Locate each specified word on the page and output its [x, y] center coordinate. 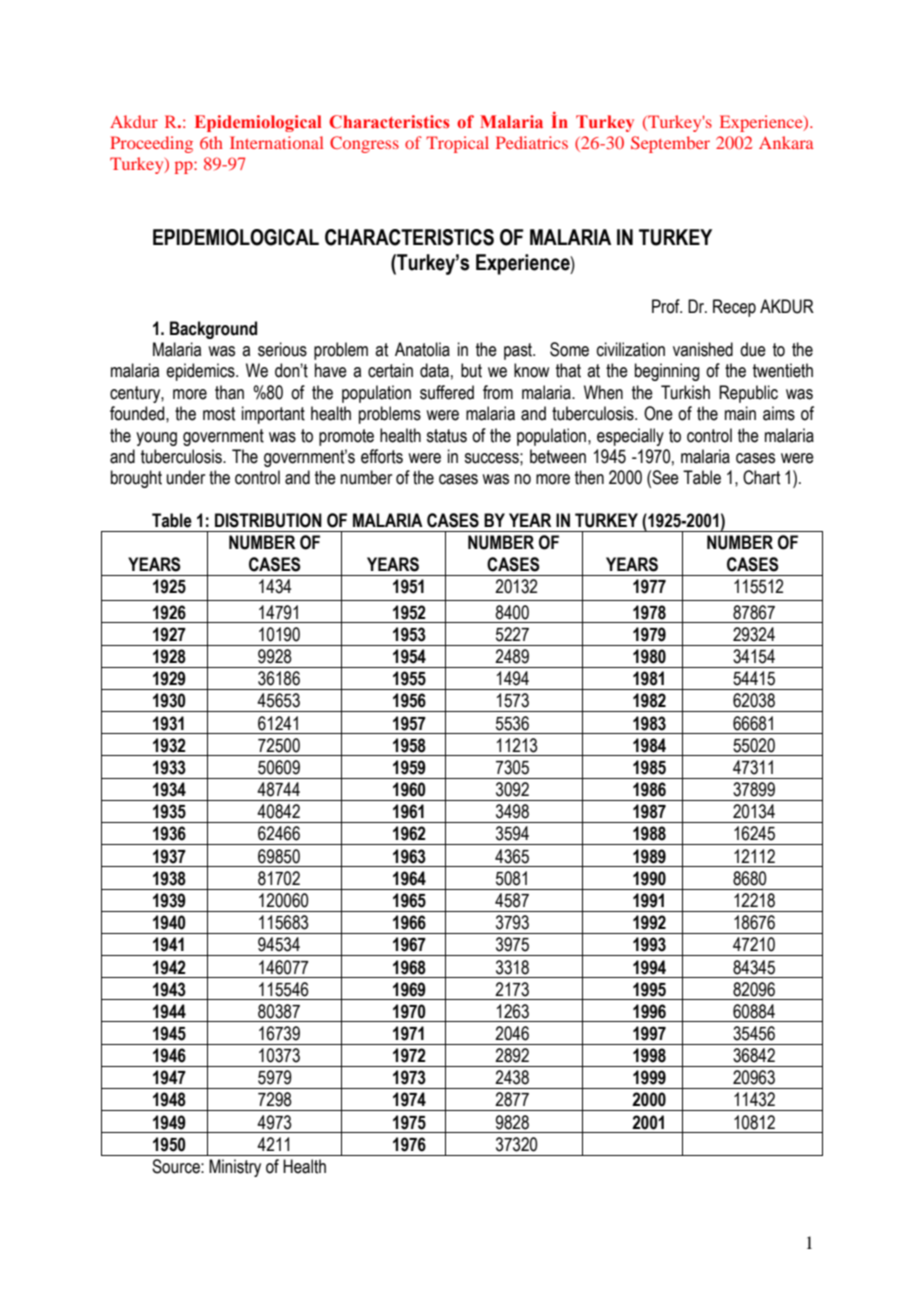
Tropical [457, 144]
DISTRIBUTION [268, 520]
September [670, 144]
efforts [382, 456]
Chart [761, 477]
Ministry [235, 1168]
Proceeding [151, 144]
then [589, 477]
